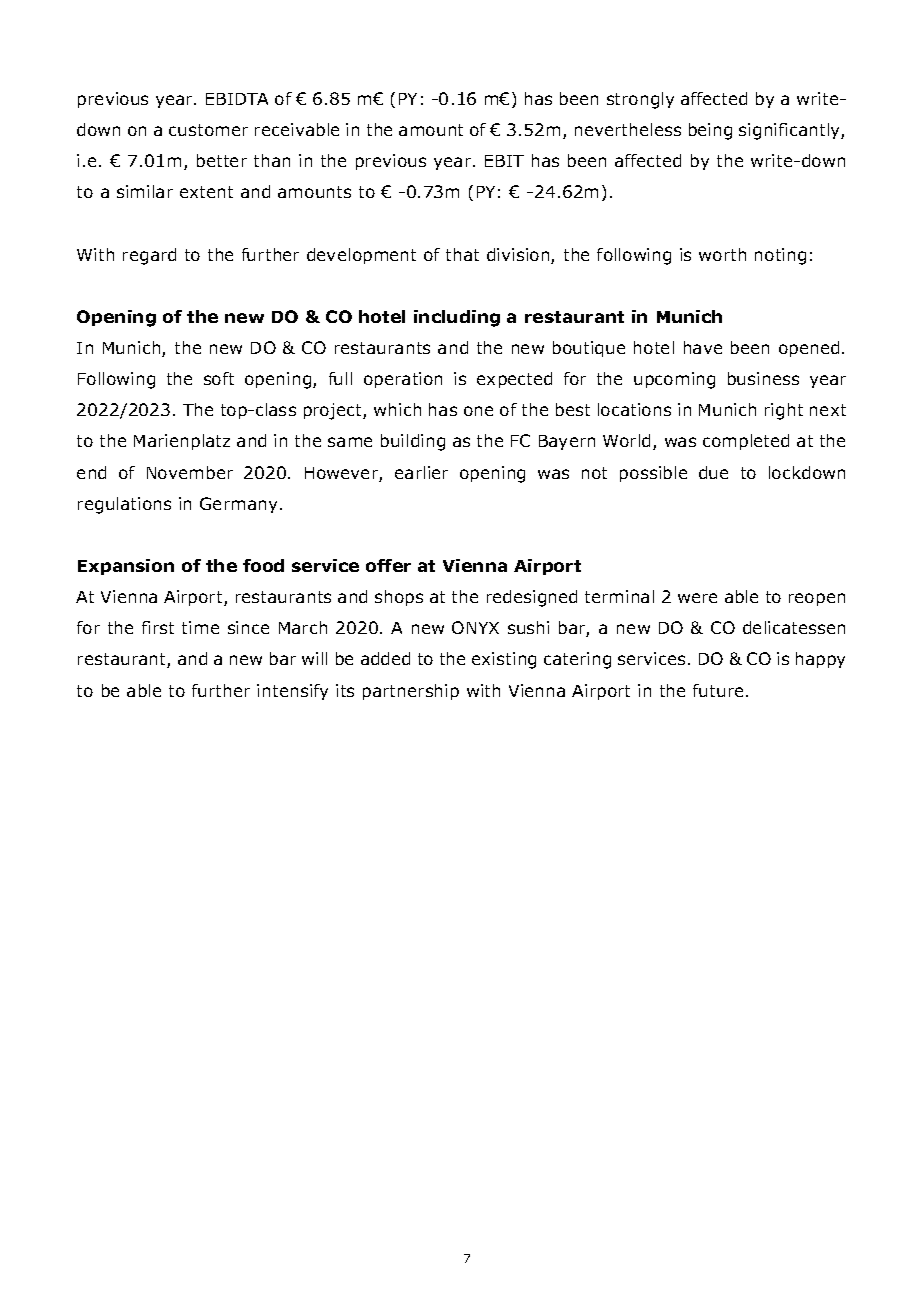 The image size is (924, 1308). I want to click on EBIT, so click(504, 161).
